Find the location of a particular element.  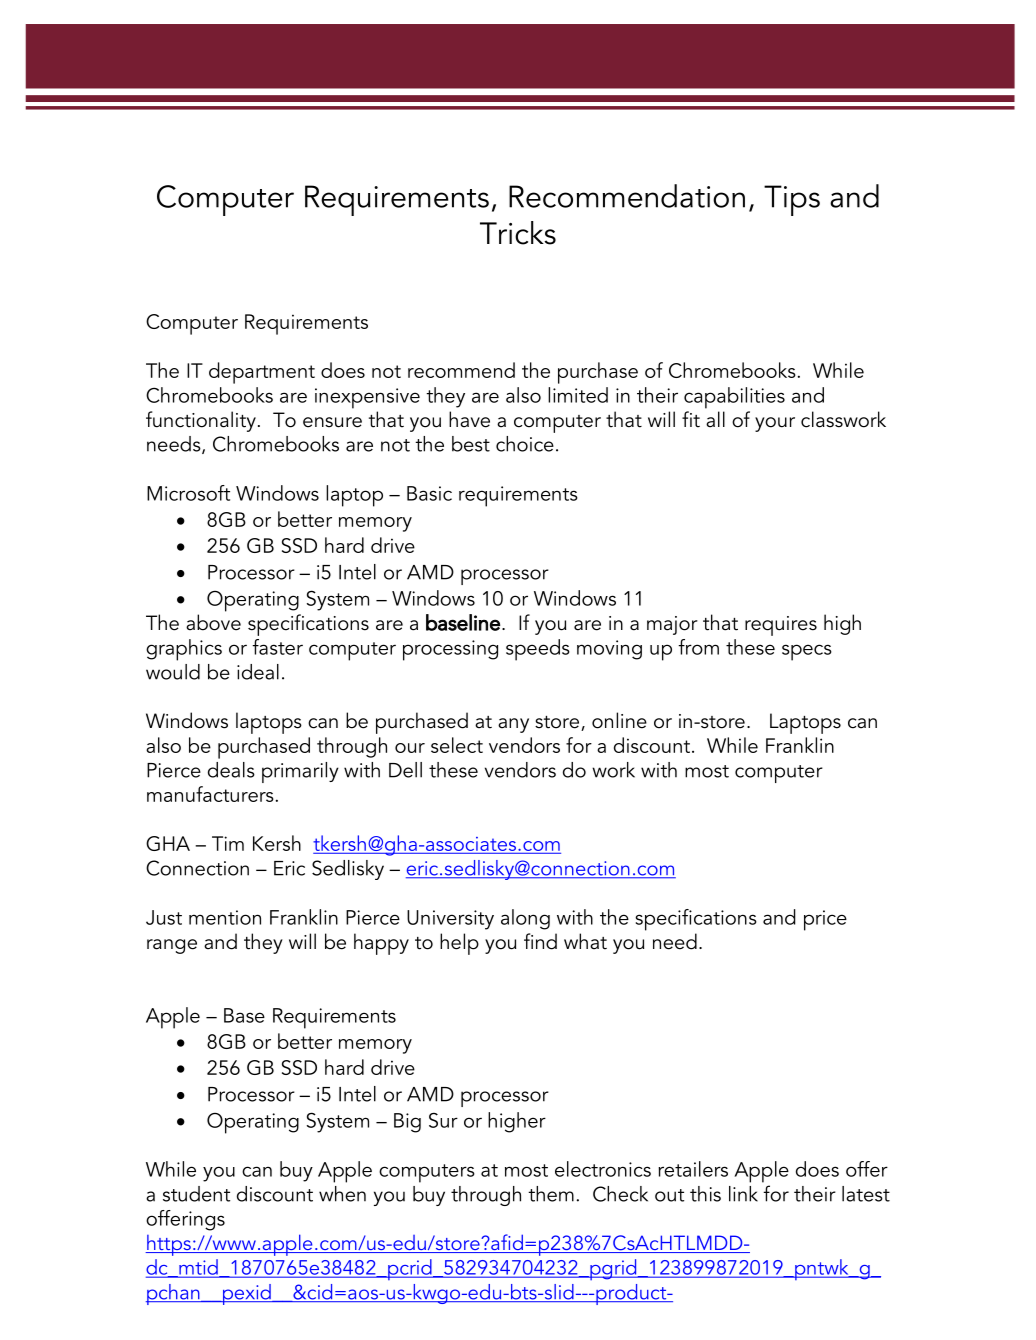

mention is located at coordinates (225, 917).
